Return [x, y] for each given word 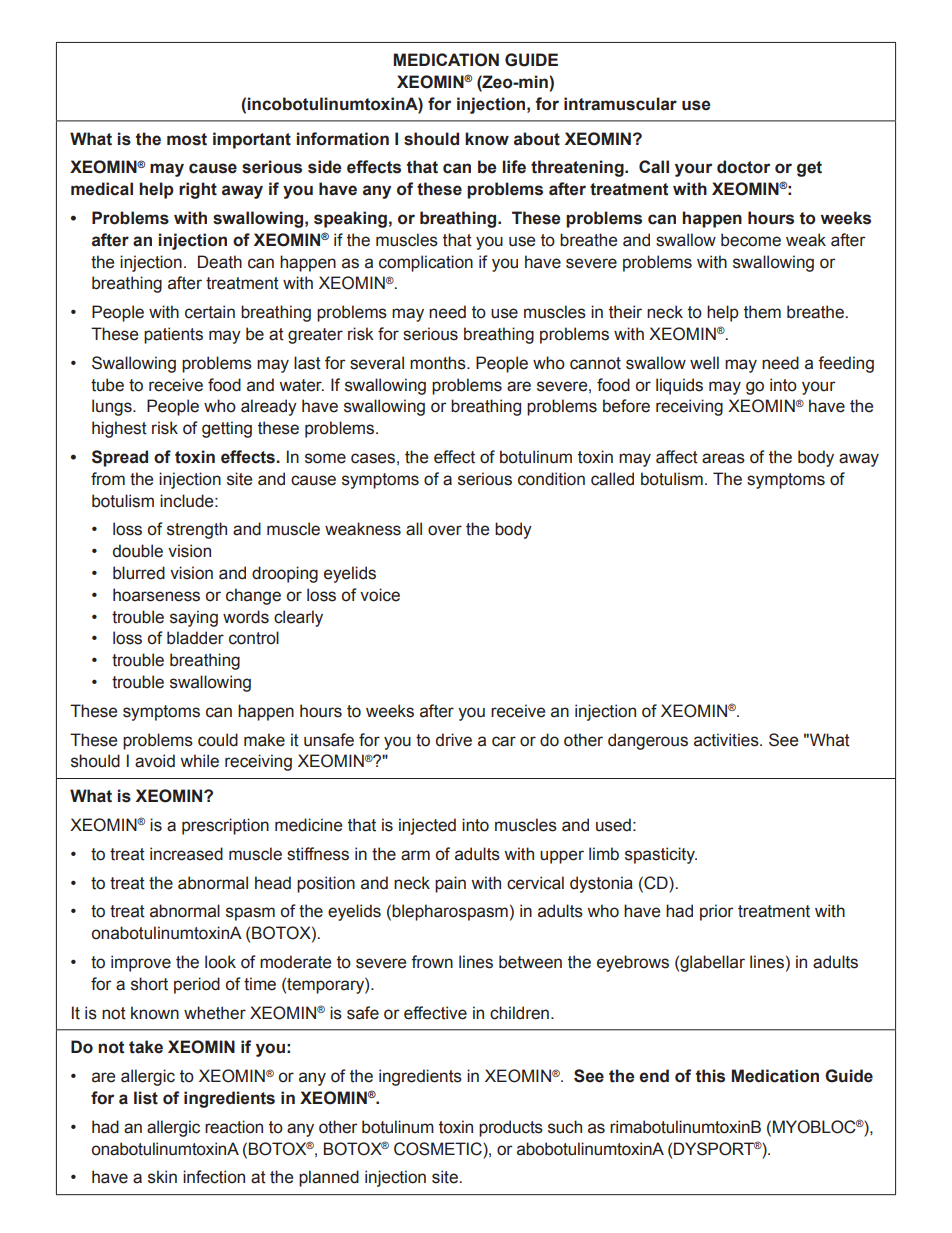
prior [717, 912]
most [187, 139]
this [710, 1076]
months [439, 363]
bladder [195, 638]
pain [450, 884]
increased [186, 854]
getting [227, 429]
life [514, 167]
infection [214, 1177]
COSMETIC [439, 1149]
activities [727, 740]
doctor [743, 167]
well [704, 363]
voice [380, 595]
